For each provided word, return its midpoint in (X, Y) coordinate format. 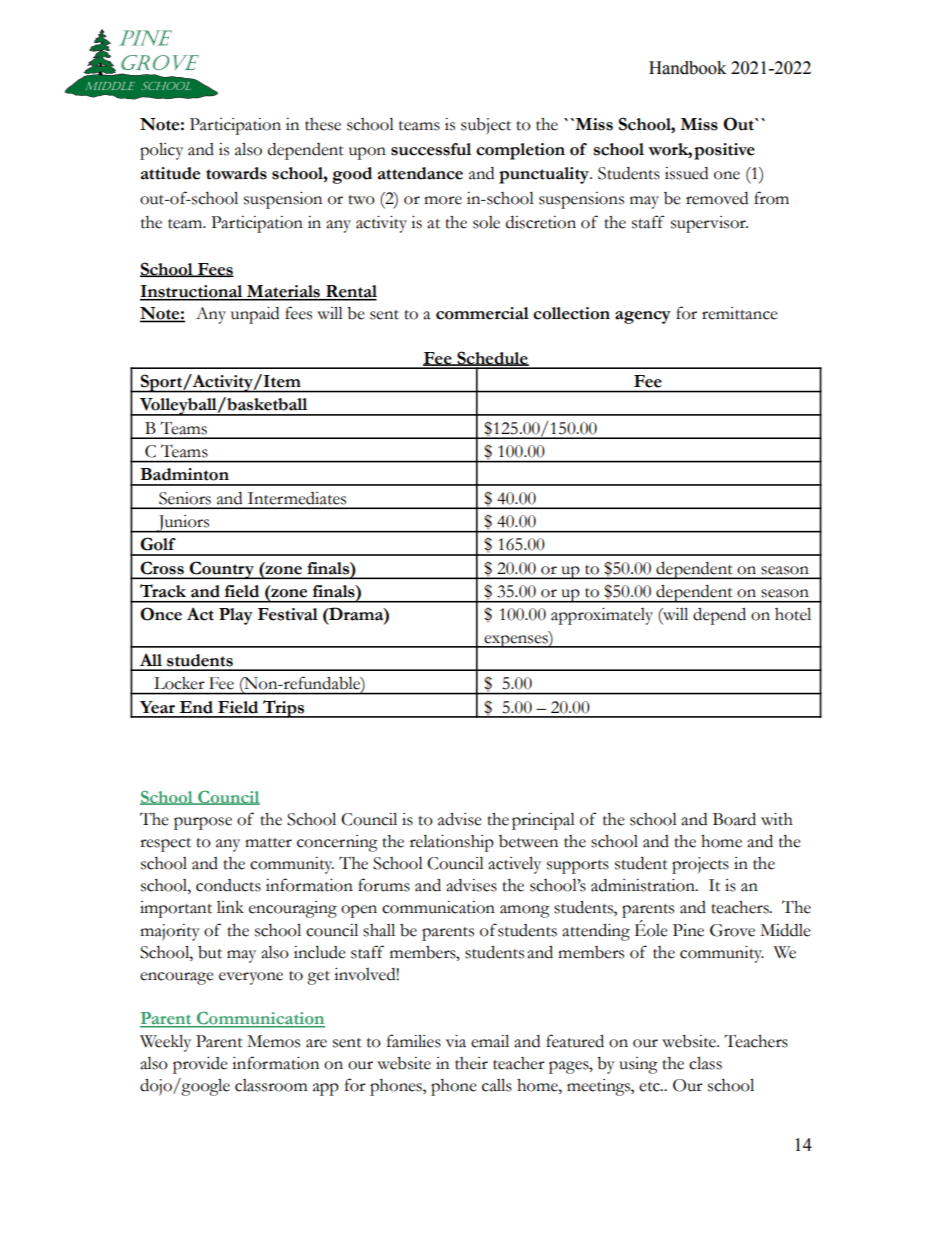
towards (236, 173)
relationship (452, 843)
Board (734, 819)
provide (200, 1065)
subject (486, 126)
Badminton (184, 474)
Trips (283, 709)
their (471, 1063)
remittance (740, 313)
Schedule (492, 358)
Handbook (687, 68)
